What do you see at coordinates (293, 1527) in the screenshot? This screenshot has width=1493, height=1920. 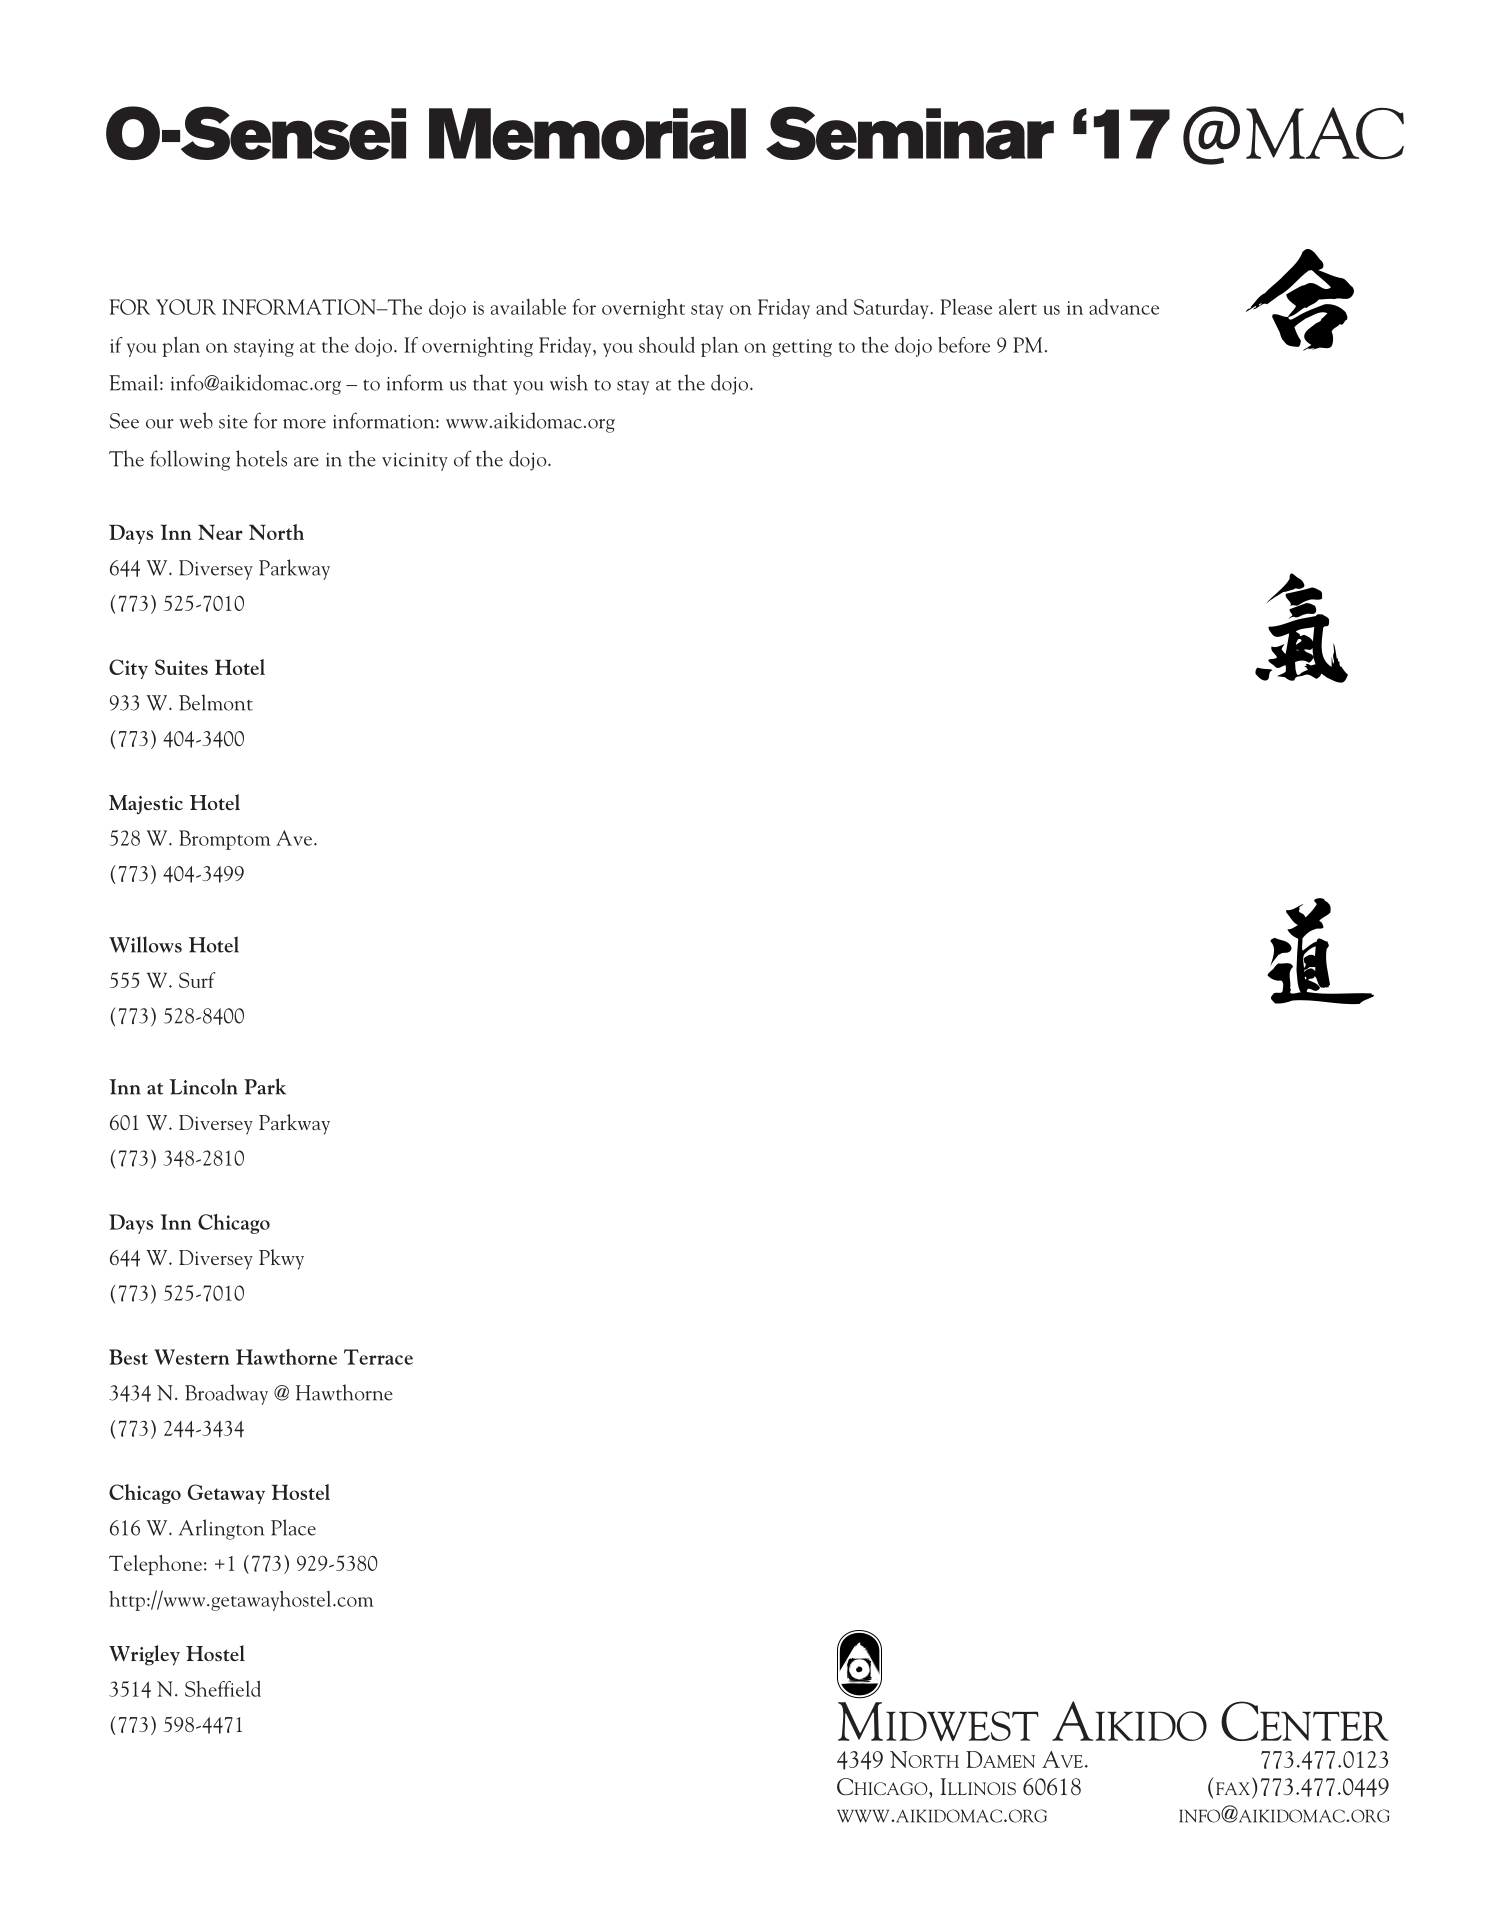 I see `Place` at bounding box center [293, 1527].
